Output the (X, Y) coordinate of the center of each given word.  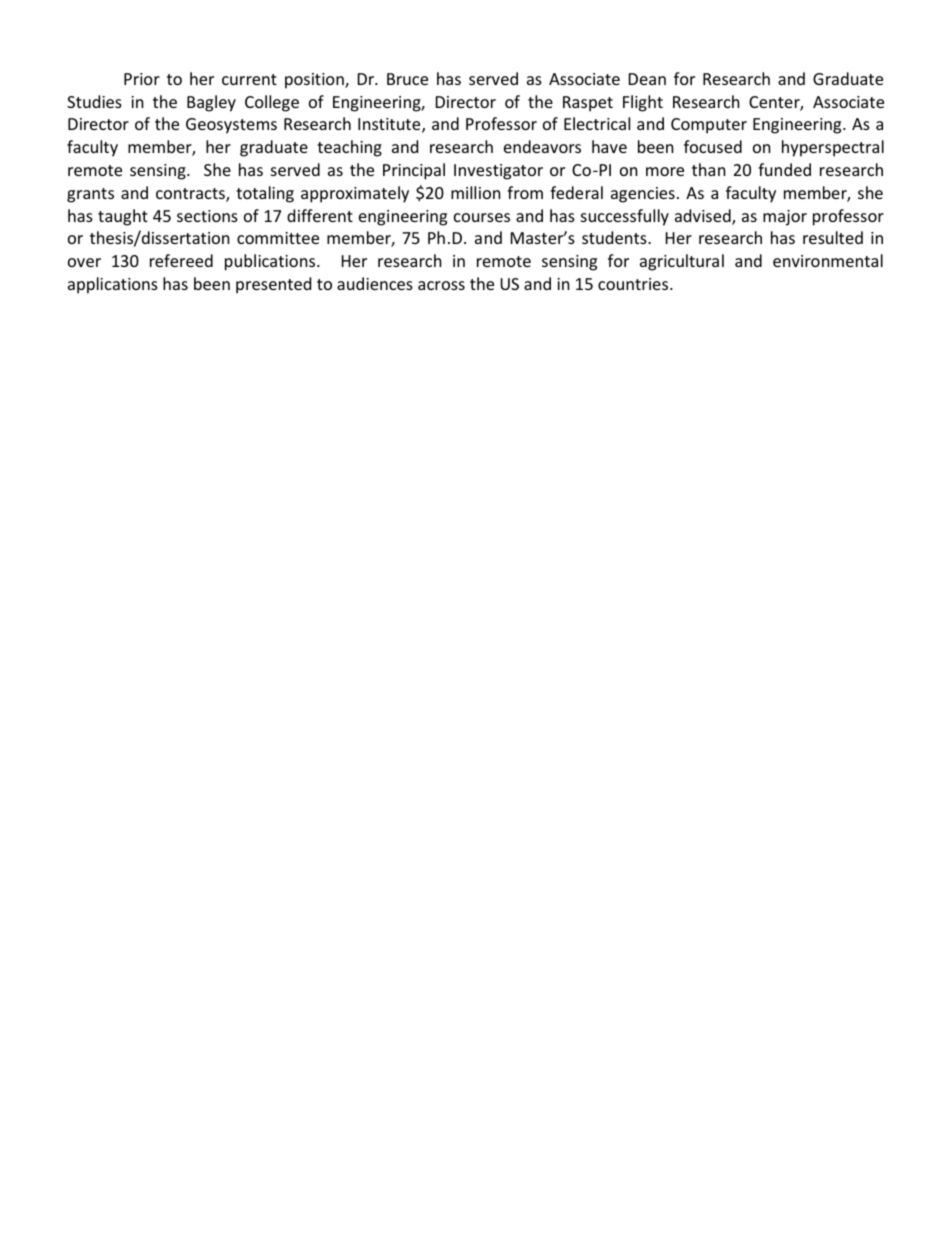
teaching (349, 148)
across (441, 285)
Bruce (407, 79)
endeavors (542, 146)
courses (482, 217)
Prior (142, 79)
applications (113, 285)
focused (713, 146)
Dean (647, 79)
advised (704, 217)
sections (207, 216)
